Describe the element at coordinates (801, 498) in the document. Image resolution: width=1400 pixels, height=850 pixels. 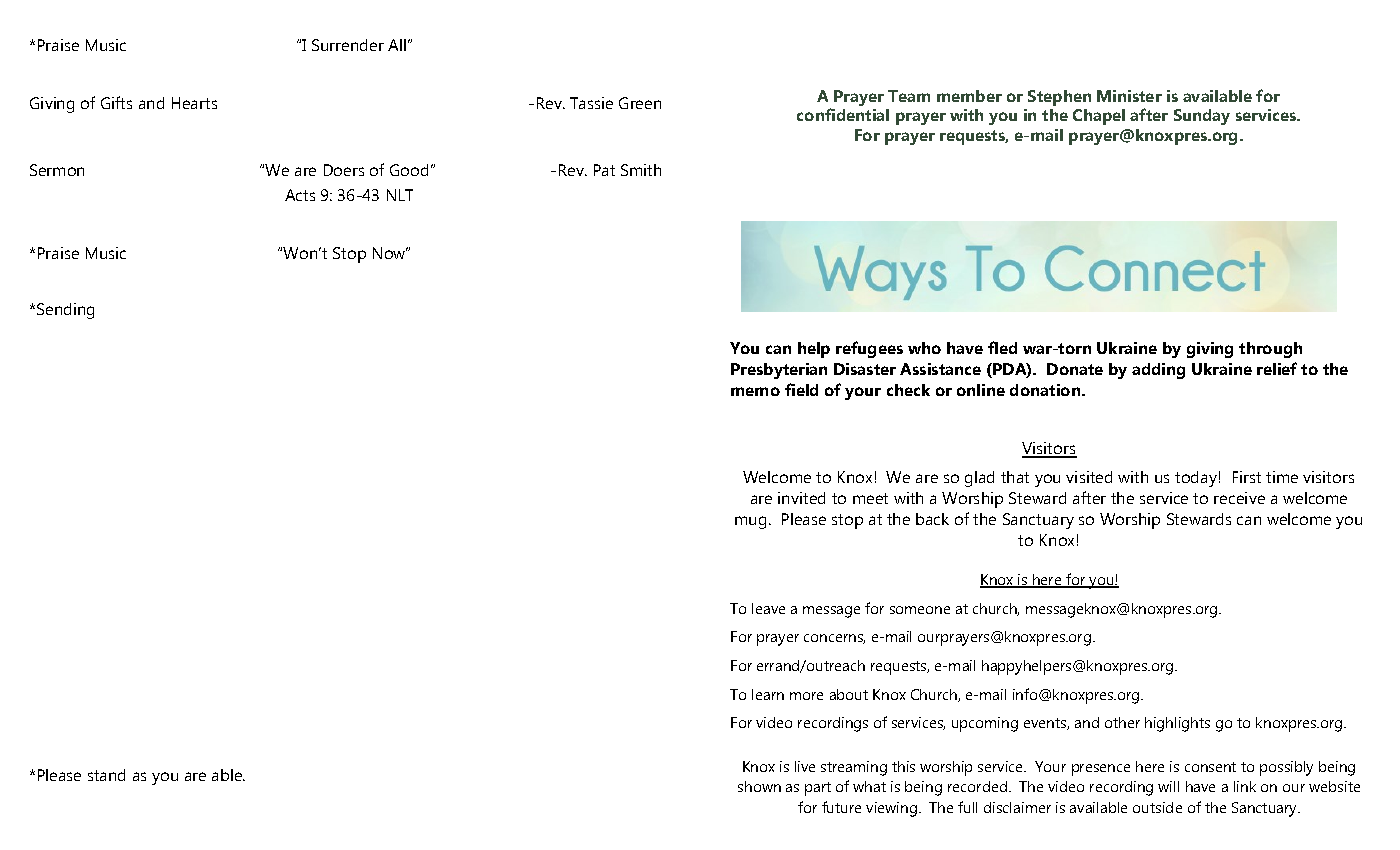
I see `invited` at that location.
